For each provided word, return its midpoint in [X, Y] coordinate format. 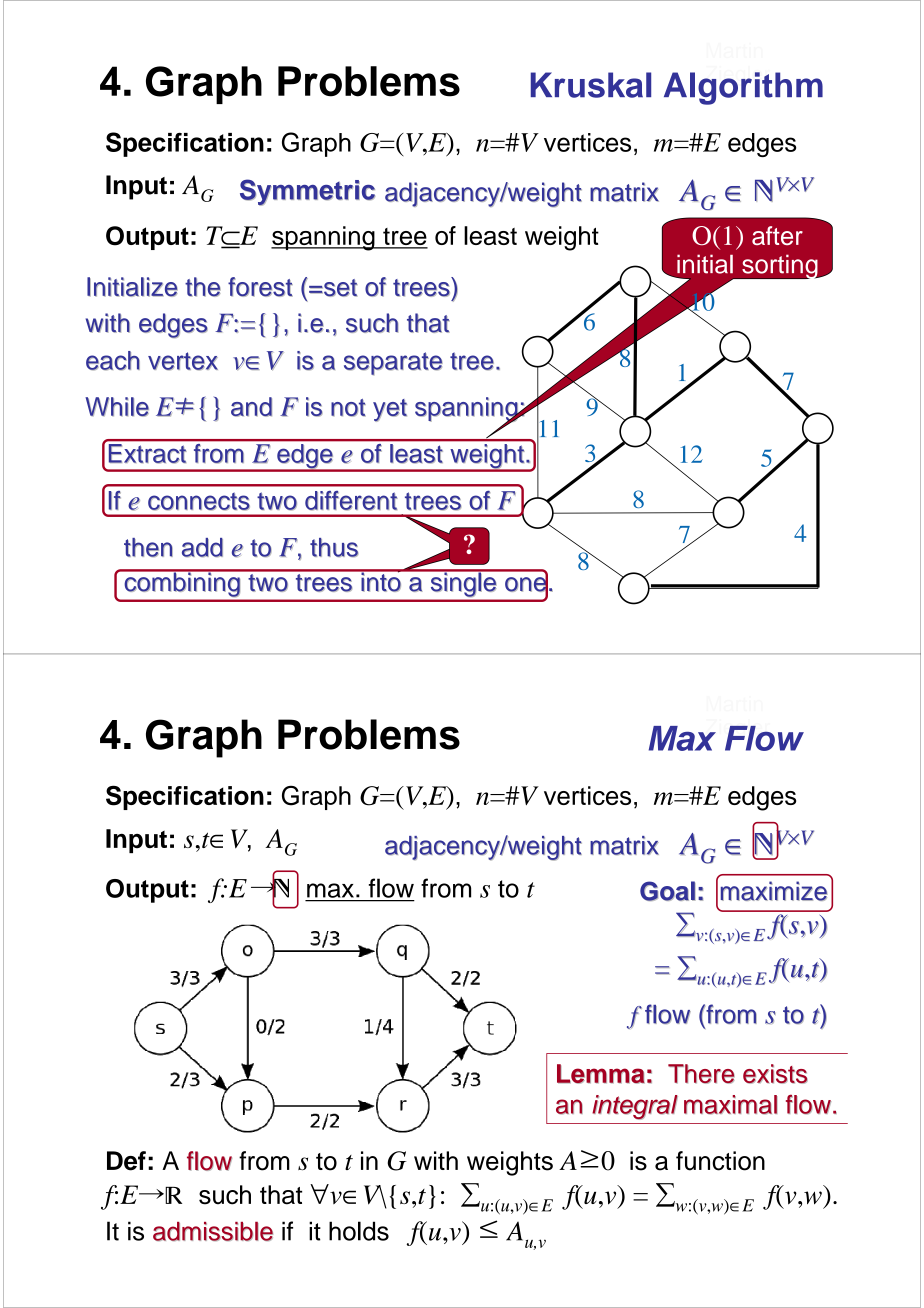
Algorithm [743, 88]
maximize [774, 891]
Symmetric [307, 192]
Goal [667, 891]
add [202, 547]
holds [359, 1231]
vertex [183, 361]
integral [635, 1107]
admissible [213, 1231]
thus [334, 547]
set [341, 288]
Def [126, 1161]
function [720, 1161]
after [777, 235]
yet [390, 410]
